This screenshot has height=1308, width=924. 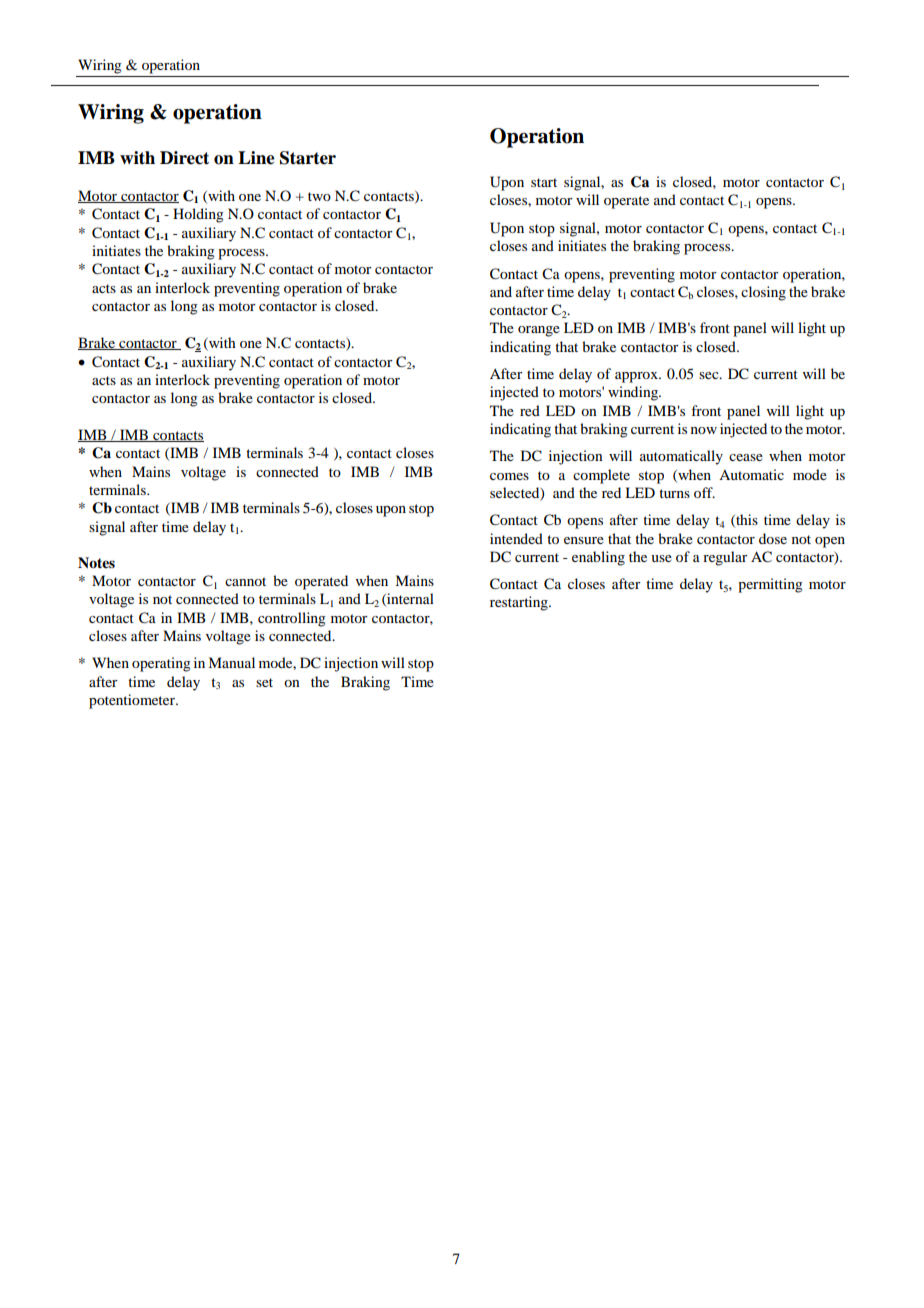 I want to click on operating, so click(x=161, y=664).
